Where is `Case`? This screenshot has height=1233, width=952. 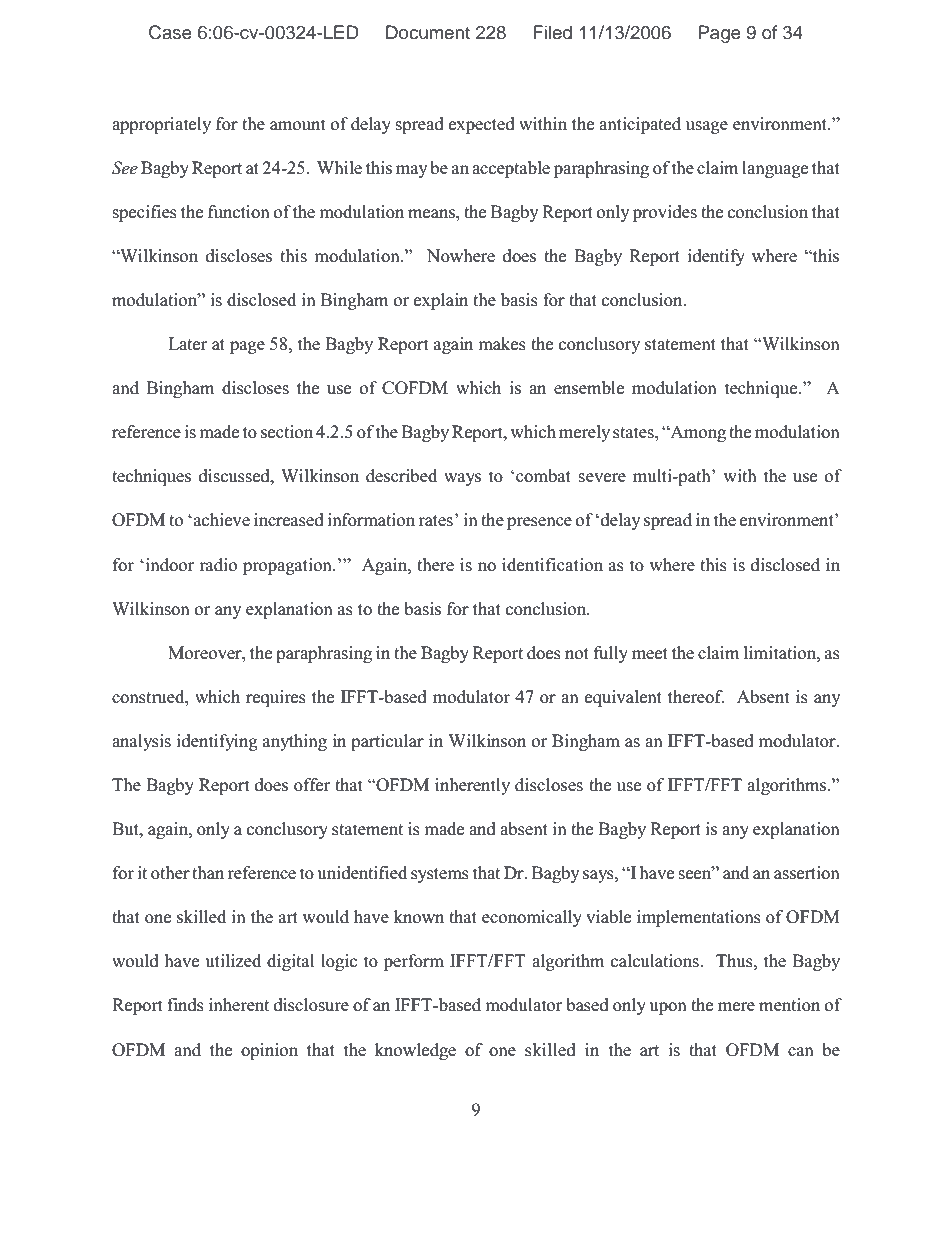
Case is located at coordinates (170, 32).
